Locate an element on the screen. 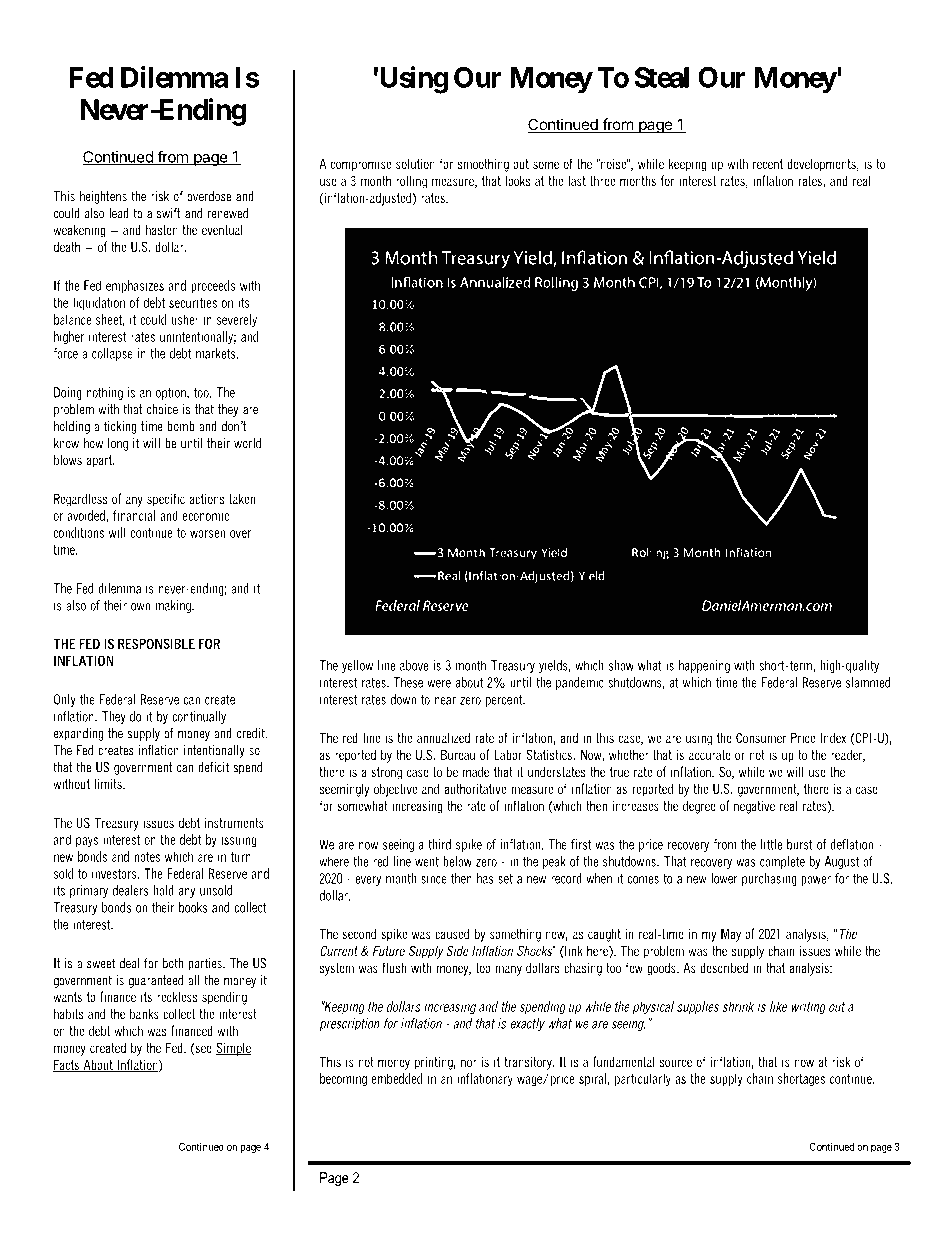 The height and width of the screenshot is (1233, 952). three is located at coordinates (603, 180).
